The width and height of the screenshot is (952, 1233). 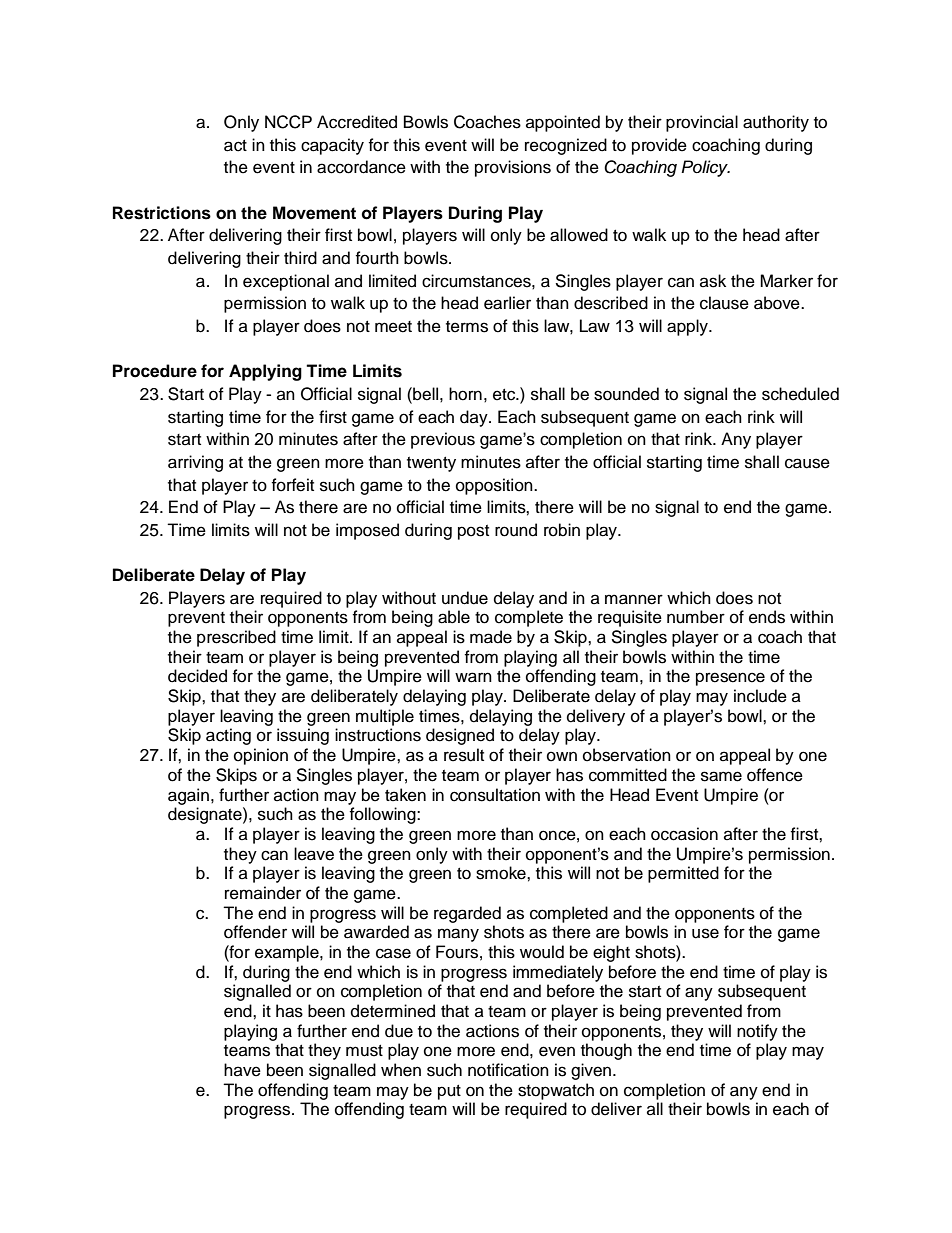 I want to click on prescribed, so click(x=236, y=638).
